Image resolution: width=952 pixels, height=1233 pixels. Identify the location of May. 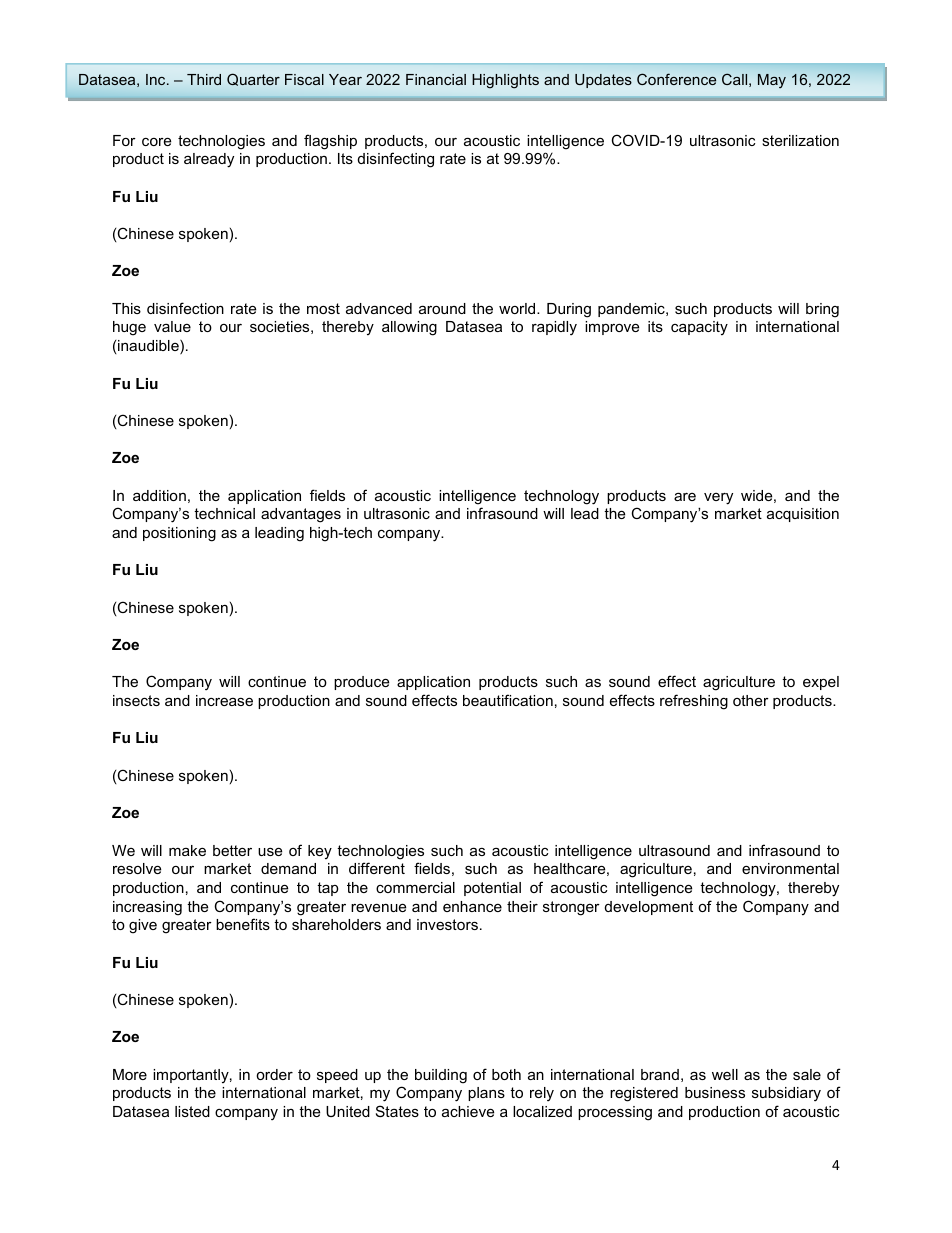
(772, 81).
